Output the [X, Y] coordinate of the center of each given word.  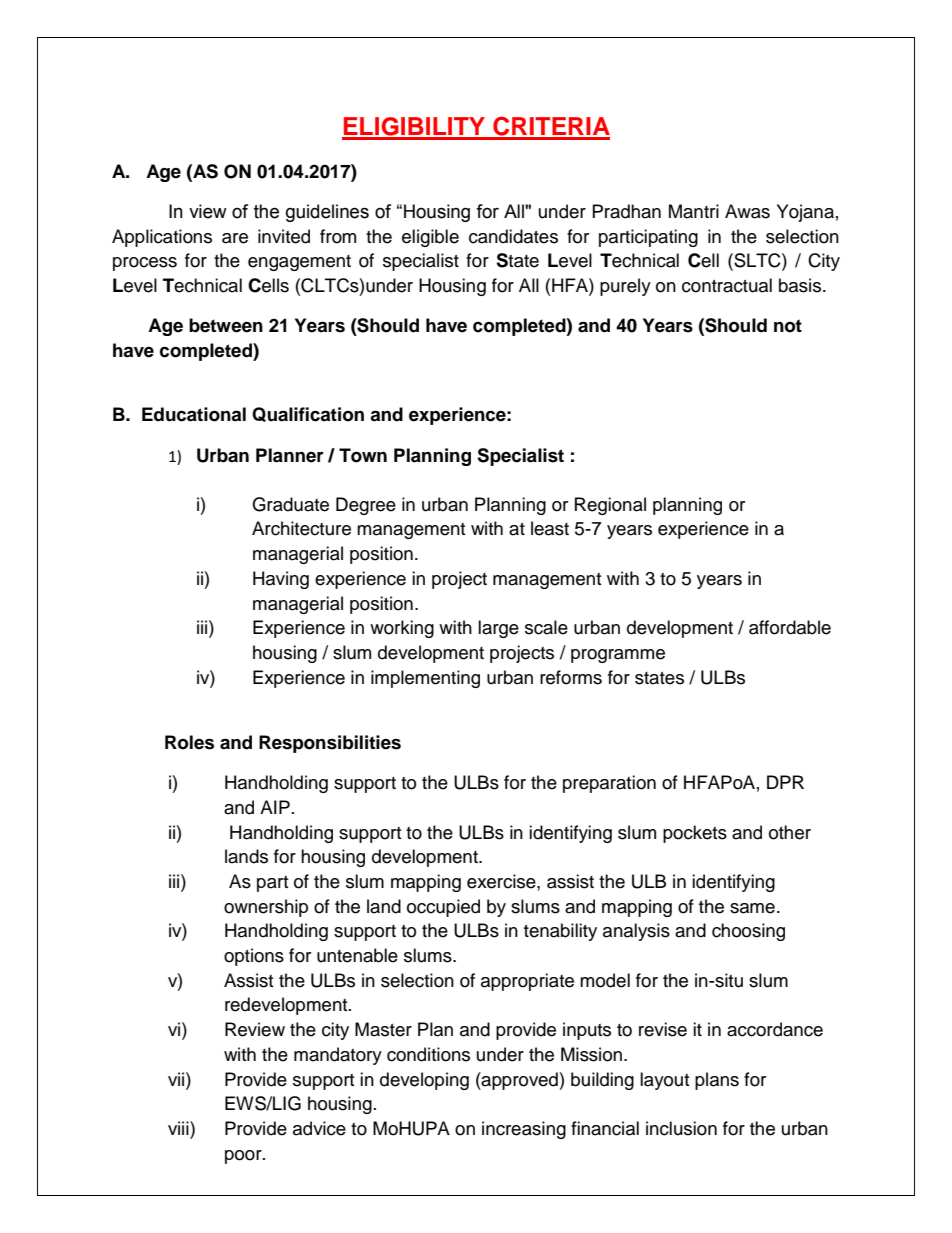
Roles [189, 742]
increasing [524, 1130]
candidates [513, 236]
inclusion [681, 1128]
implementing [425, 679]
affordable [790, 627]
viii [179, 1128]
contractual [727, 285]
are [235, 238]
